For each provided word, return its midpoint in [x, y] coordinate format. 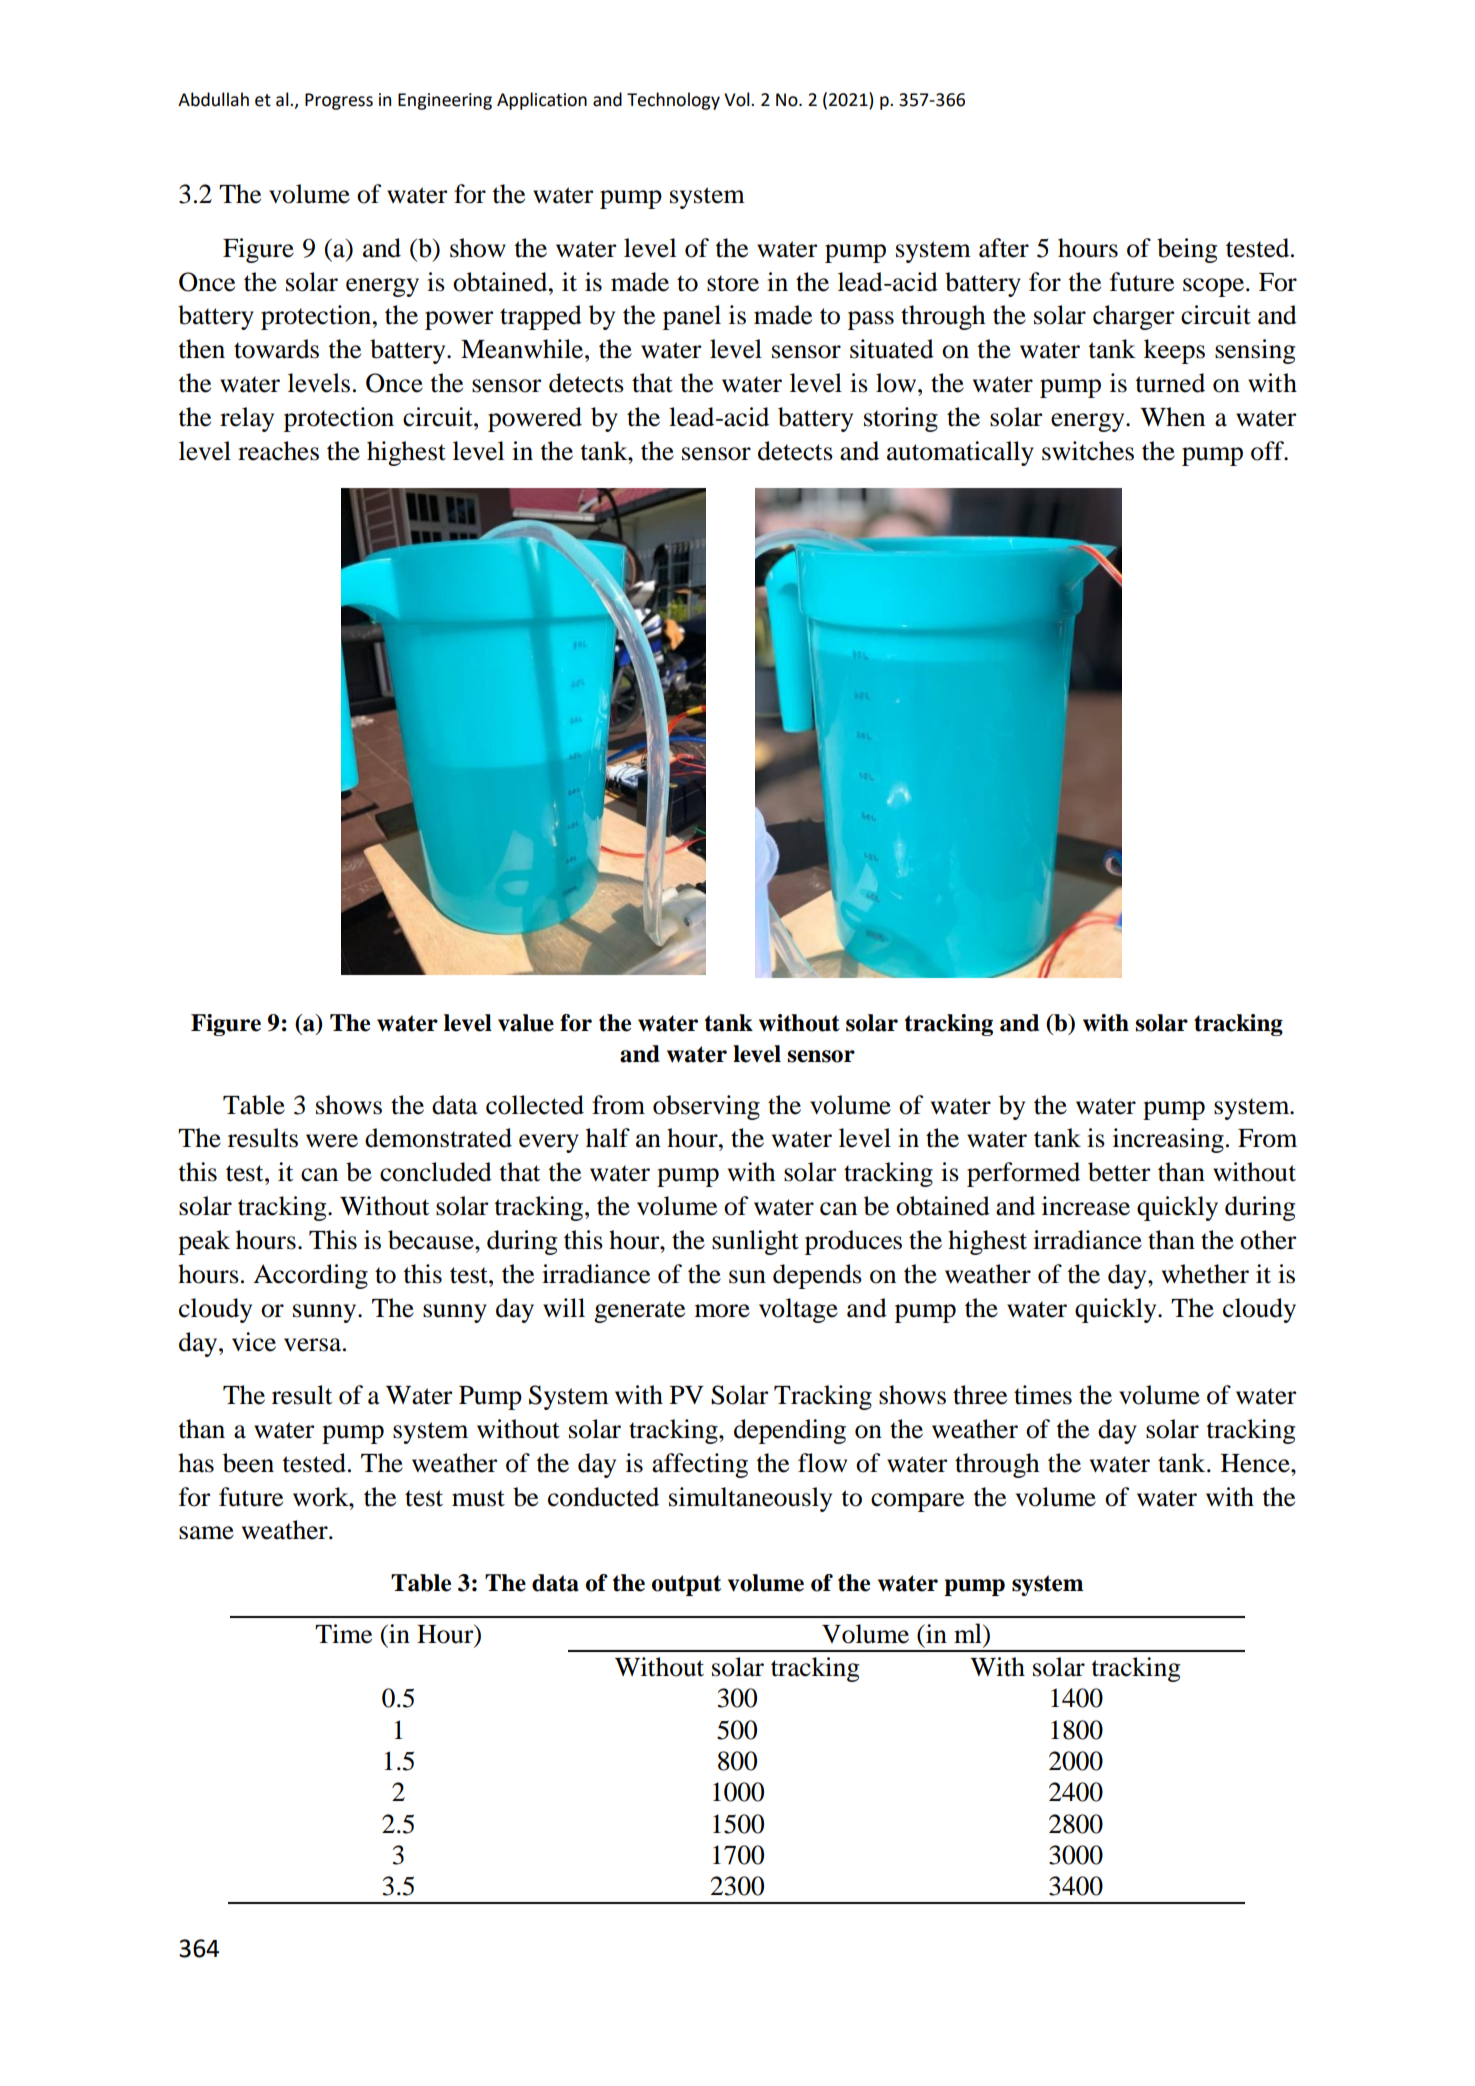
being [1187, 250]
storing [901, 419]
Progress [339, 101]
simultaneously [750, 1499]
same [206, 1533]
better [1119, 1172]
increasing [1168, 1140]
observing [706, 1107]
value [526, 1023]
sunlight [755, 1242]
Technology [673, 101]
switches [1088, 451]
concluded [436, 1172]
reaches [278, 451]
